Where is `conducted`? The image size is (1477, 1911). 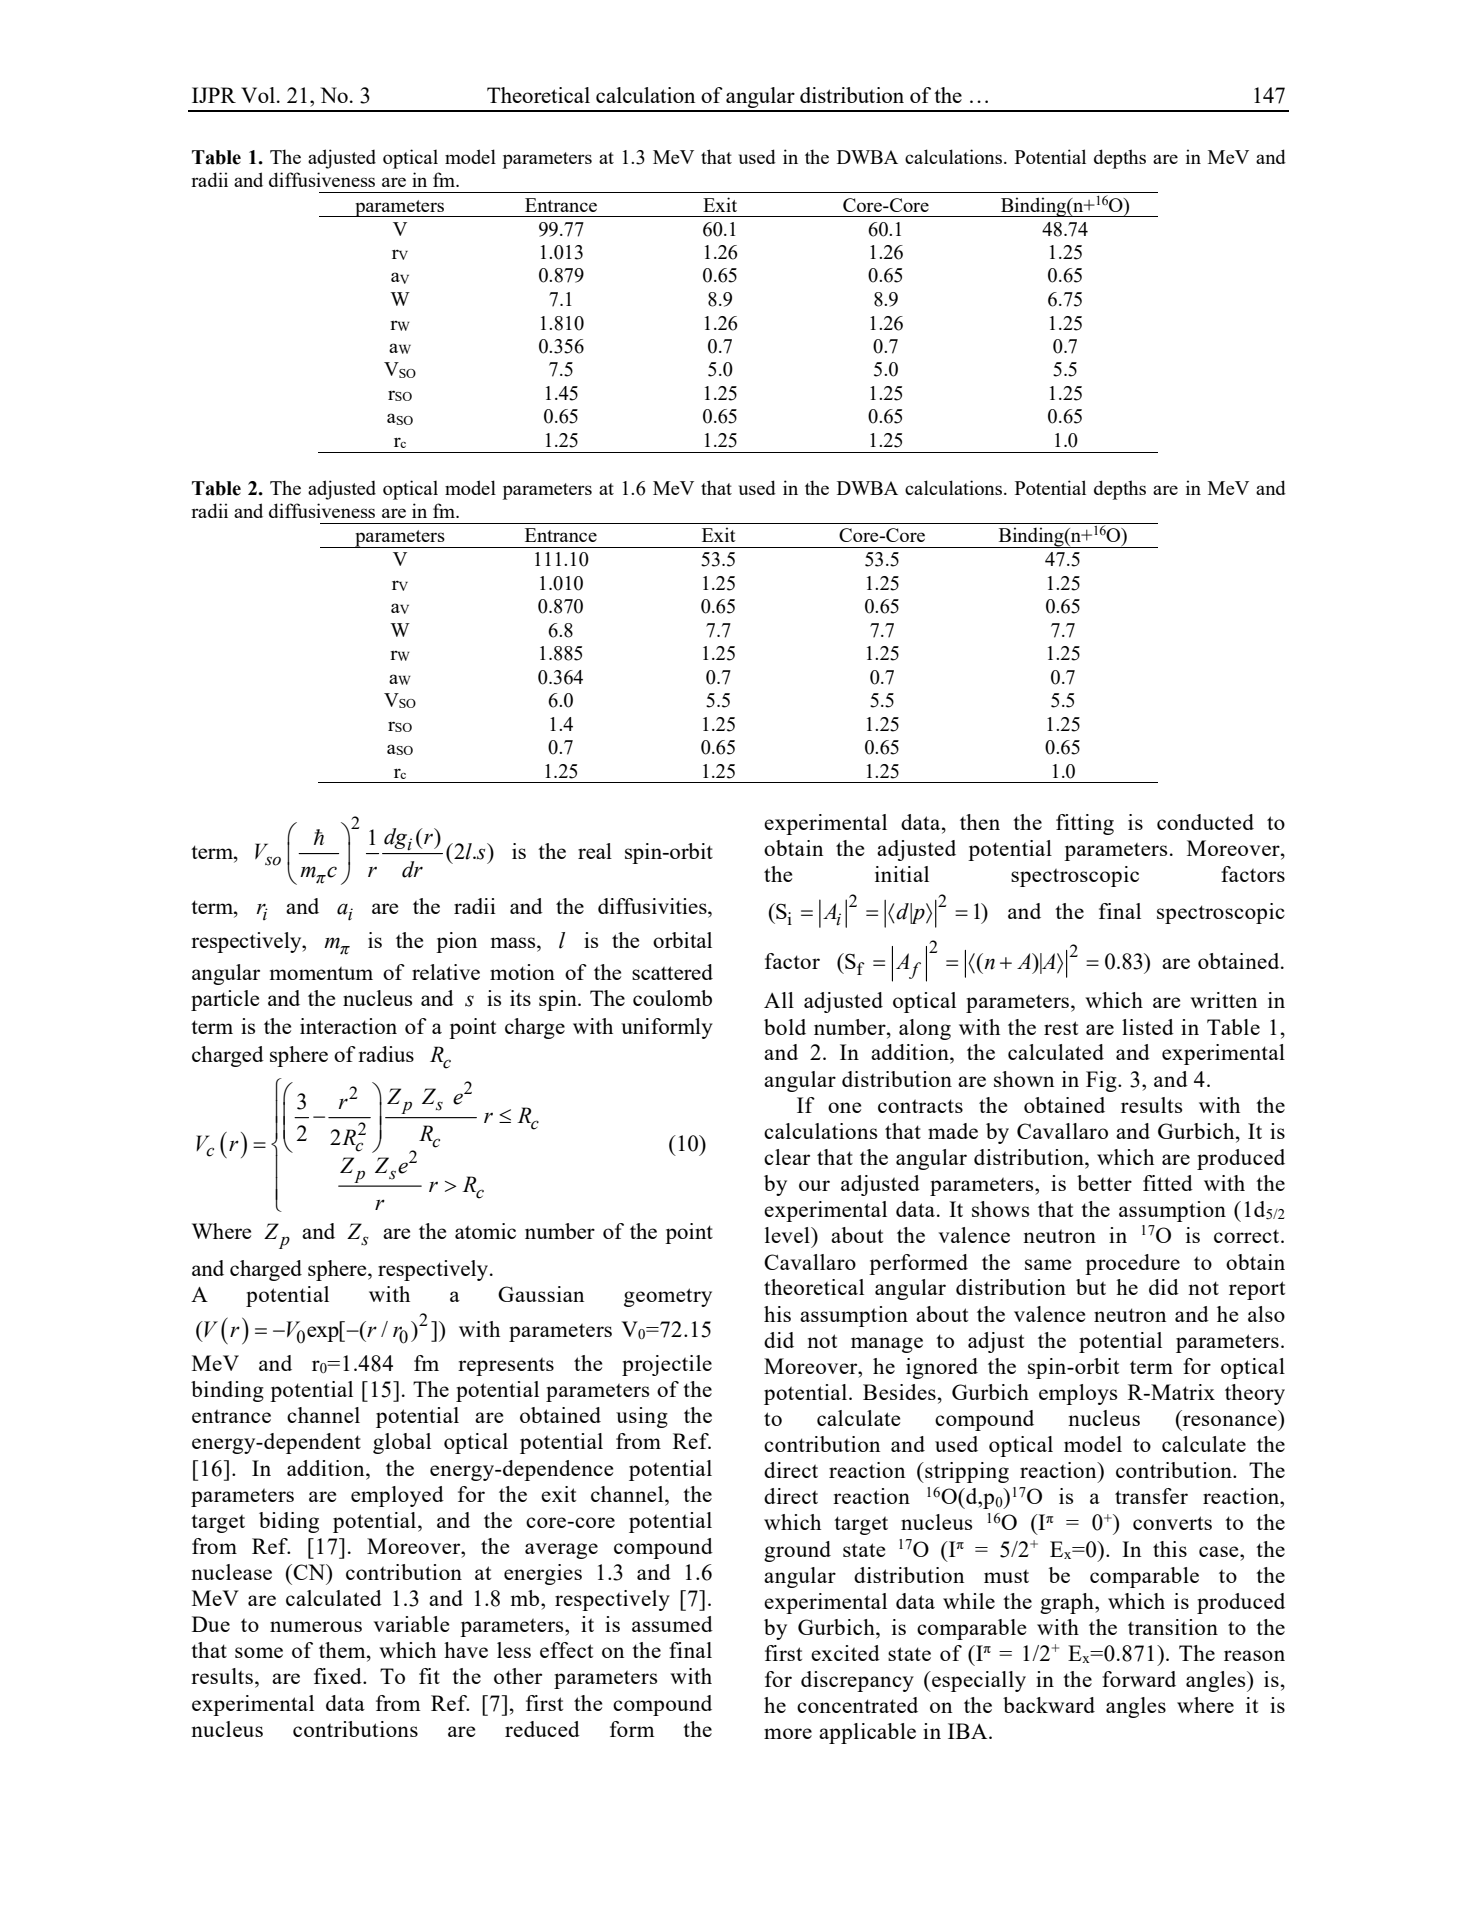 conducted is located at coordinates (1205, 822).
